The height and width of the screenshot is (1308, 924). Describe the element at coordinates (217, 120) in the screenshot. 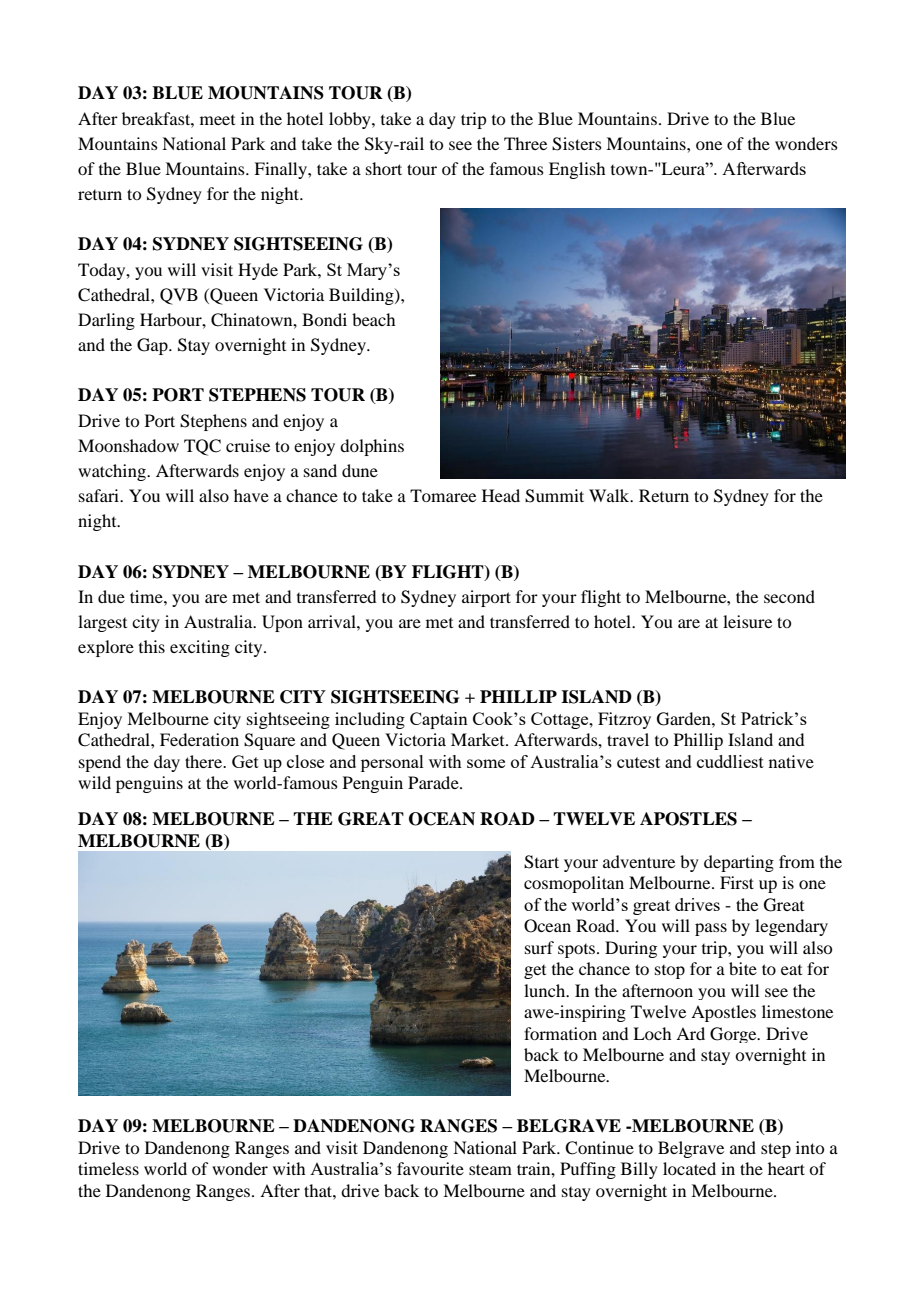

I see `meet` at that location.
